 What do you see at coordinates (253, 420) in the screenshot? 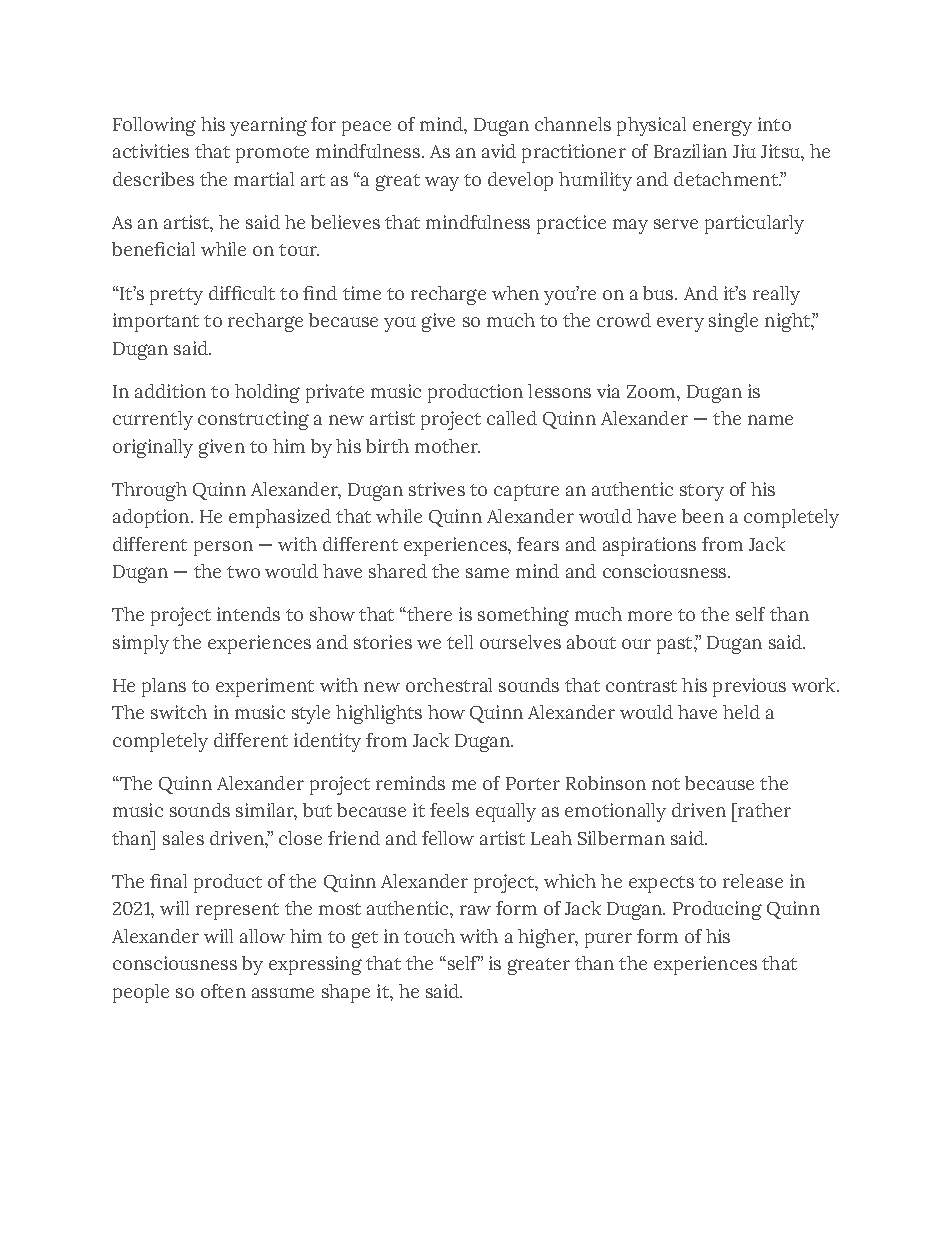
I see `constructing` at bounding box center [253, 420].
